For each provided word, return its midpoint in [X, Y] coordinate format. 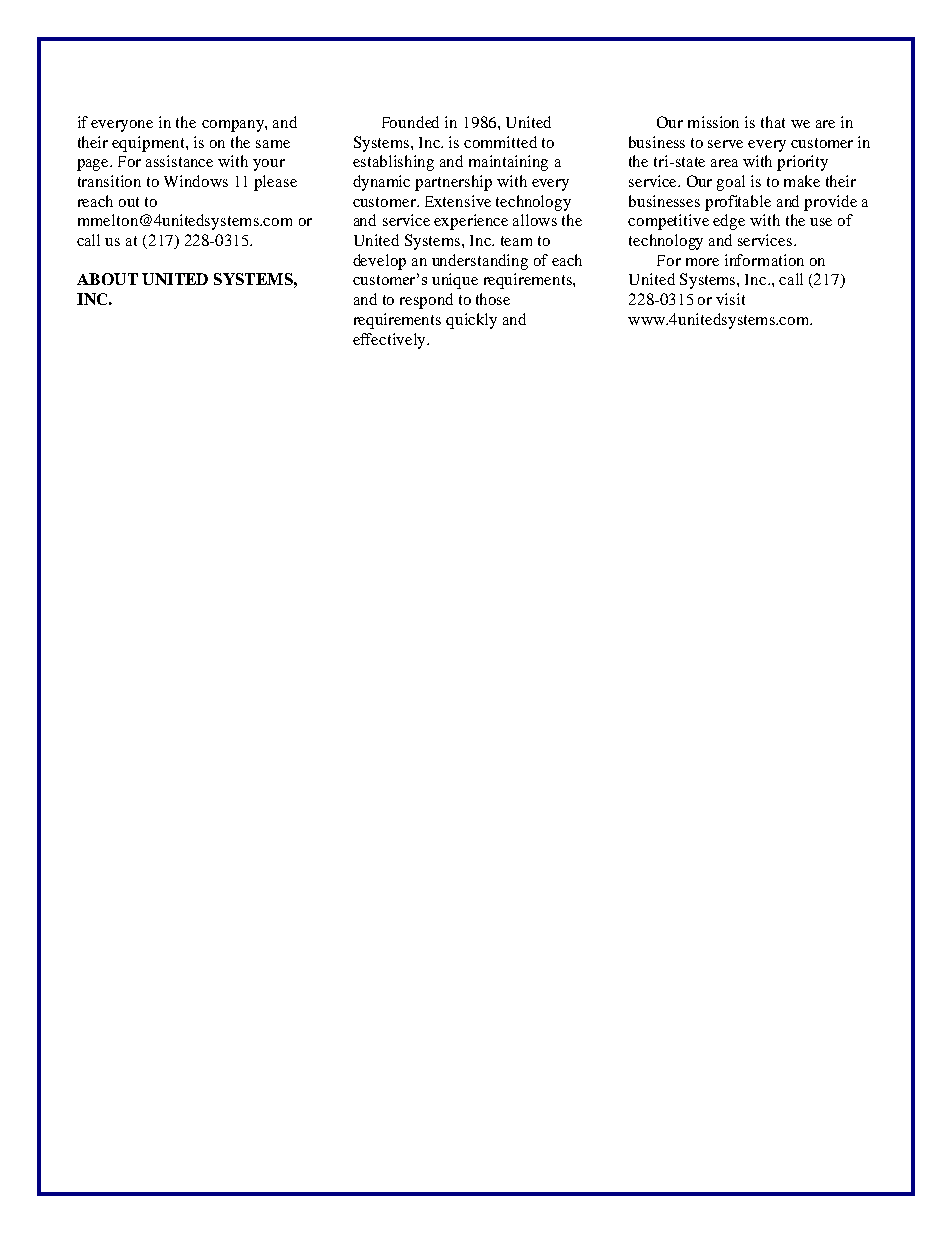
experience [471, 222]
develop [379, 262]
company [234, 126]
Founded [410, 122]
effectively [390, 341]
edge [729, 222]
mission [713, 122]
